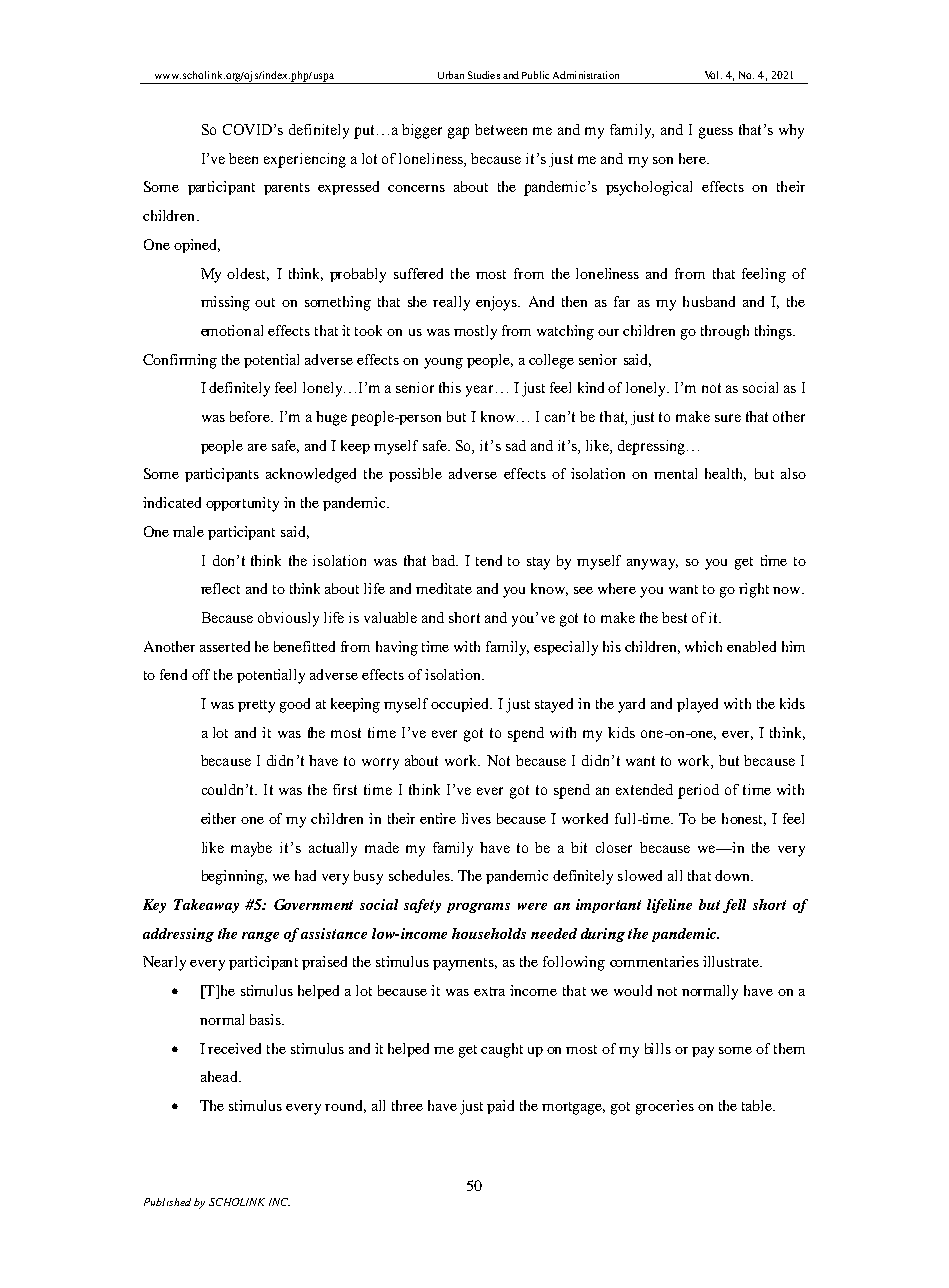  Describe the element at coordinates (167, 1202) in the screenshot. I see `Published` at that location.
